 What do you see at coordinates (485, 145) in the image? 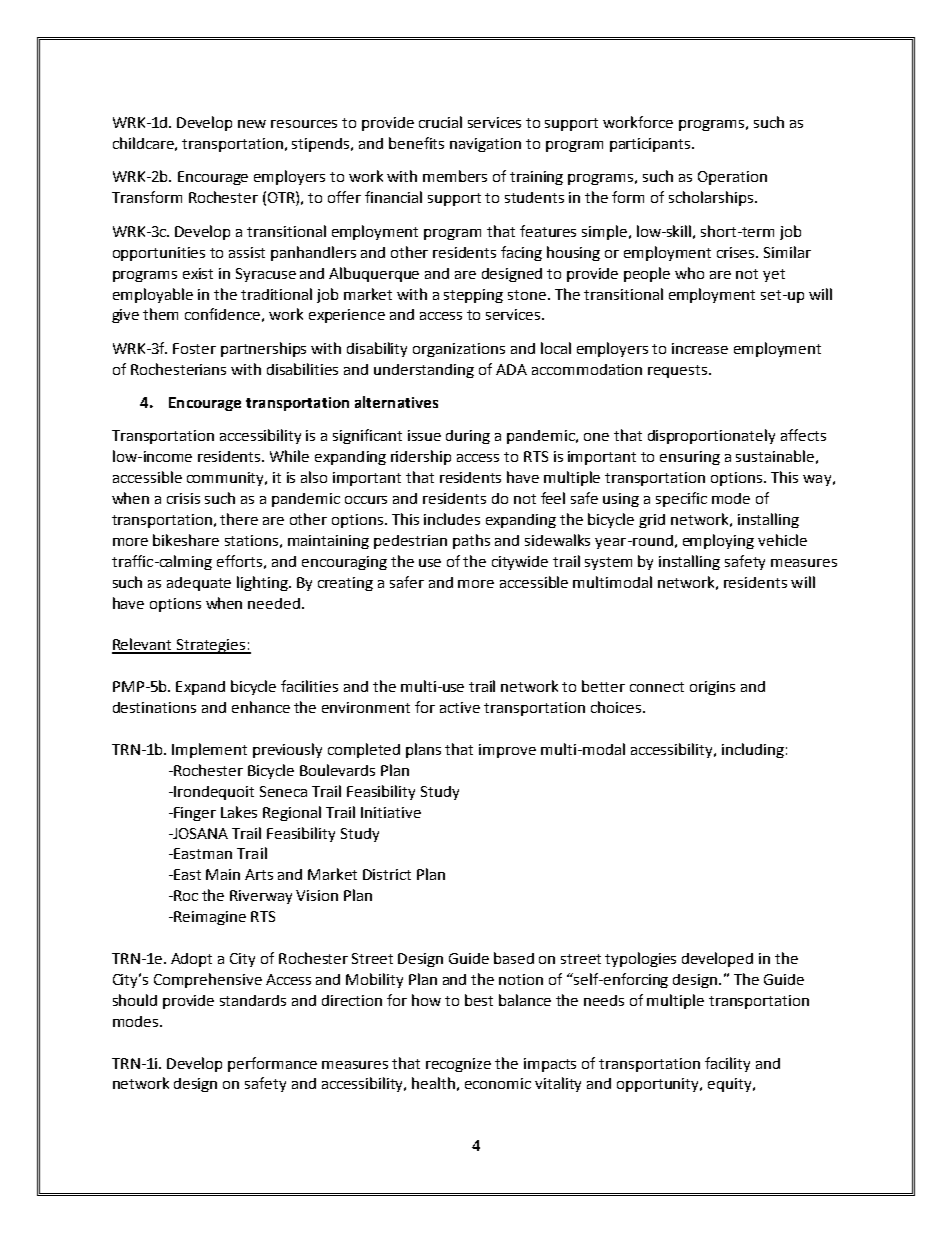
I see `navigation` at bounding box center [485, 145].
